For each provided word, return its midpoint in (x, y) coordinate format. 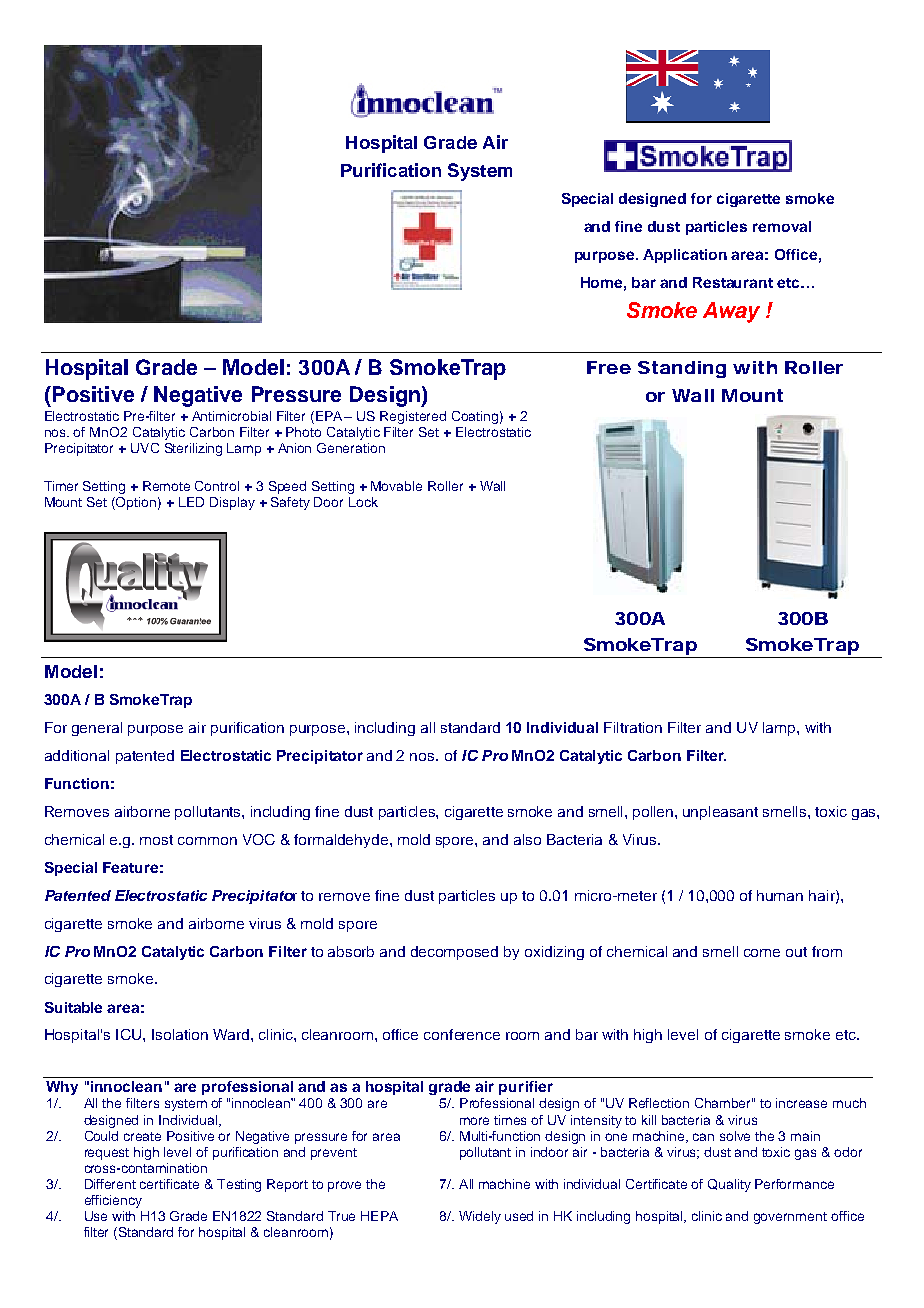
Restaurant (733, 282)
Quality (729, 1185)
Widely (480, 1217)
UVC (145, 448)
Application (685, 256)
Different (110, 1184)
